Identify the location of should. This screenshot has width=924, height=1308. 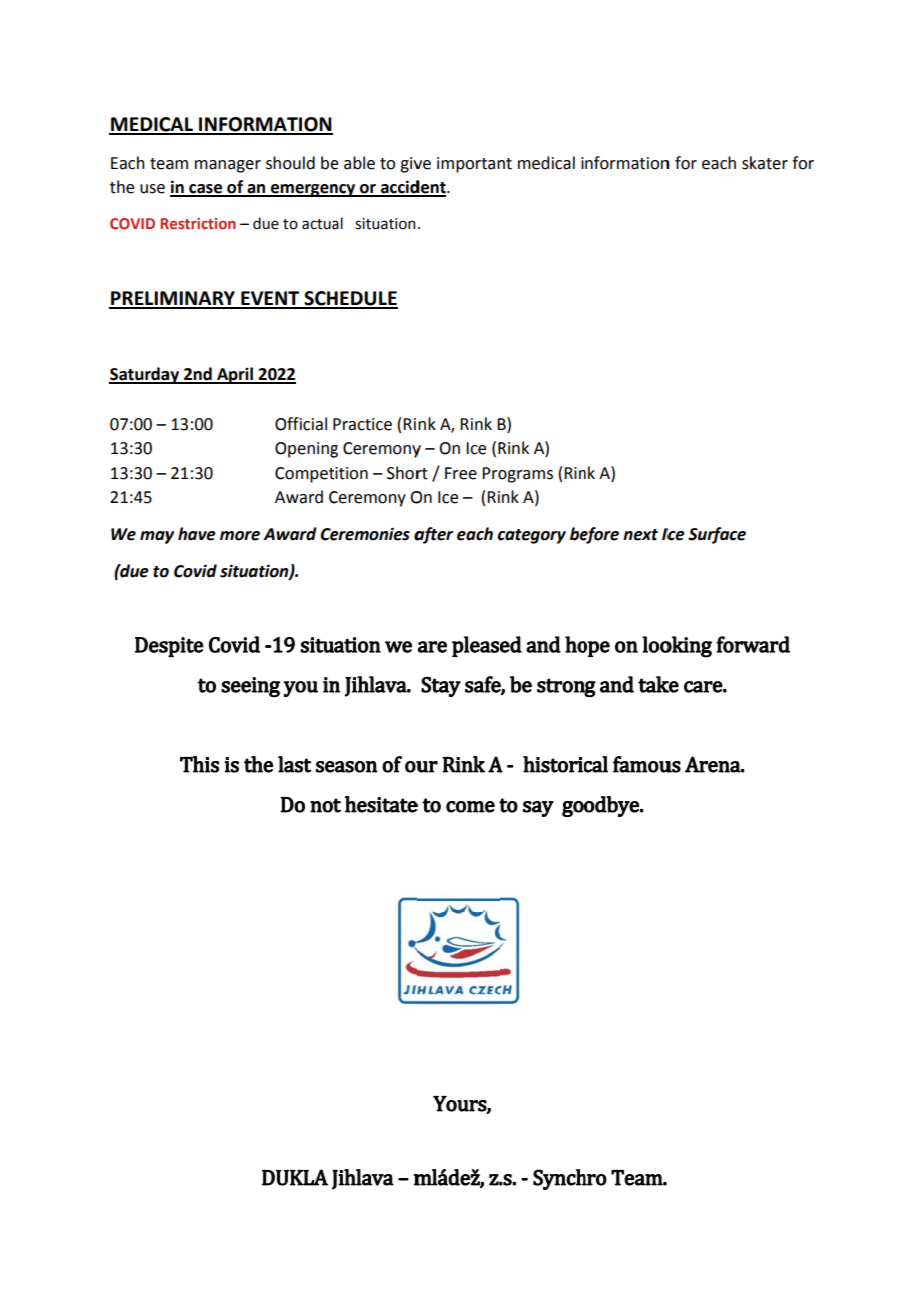
(290, 163).
